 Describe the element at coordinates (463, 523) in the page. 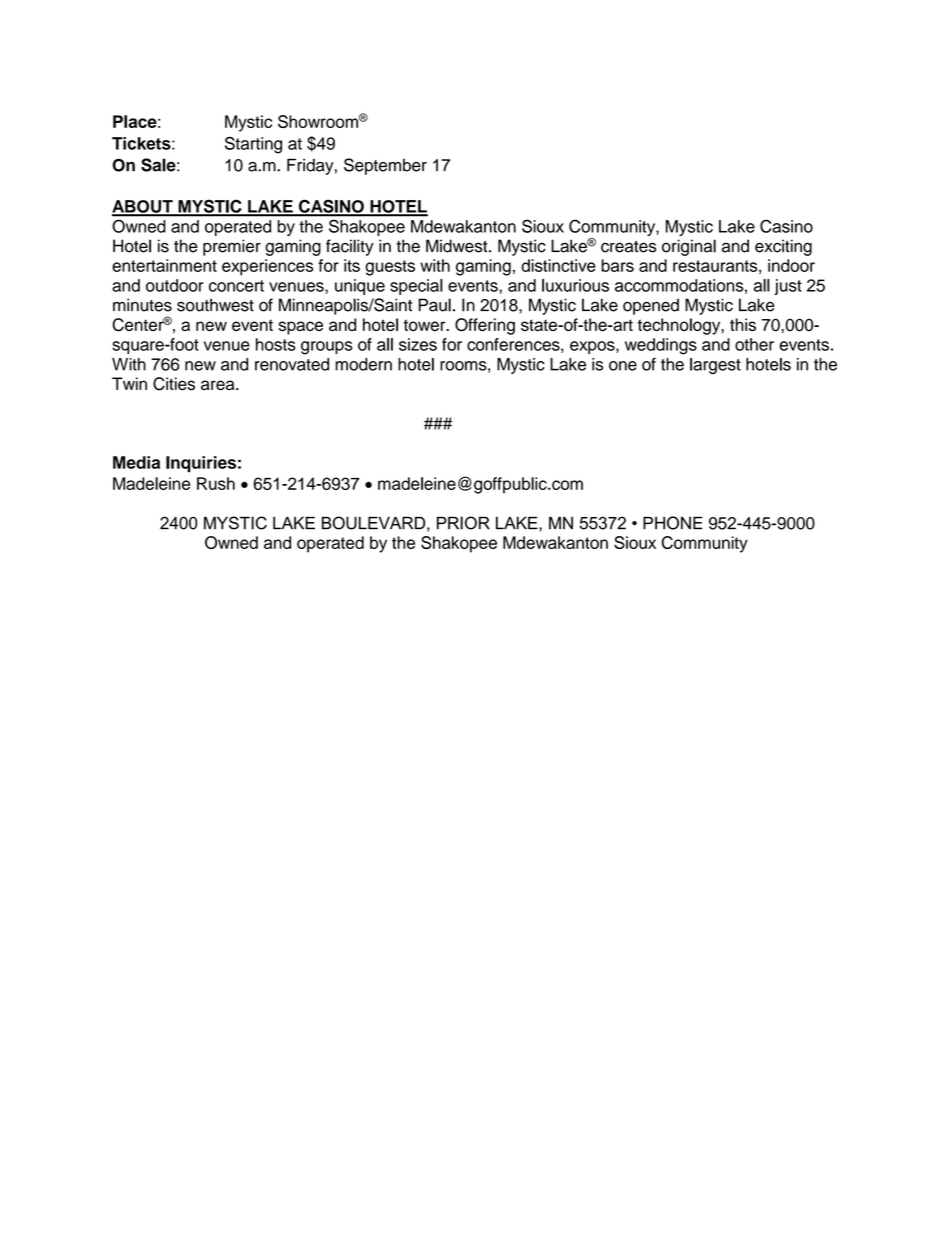

I see `PRIOR` at that location.
